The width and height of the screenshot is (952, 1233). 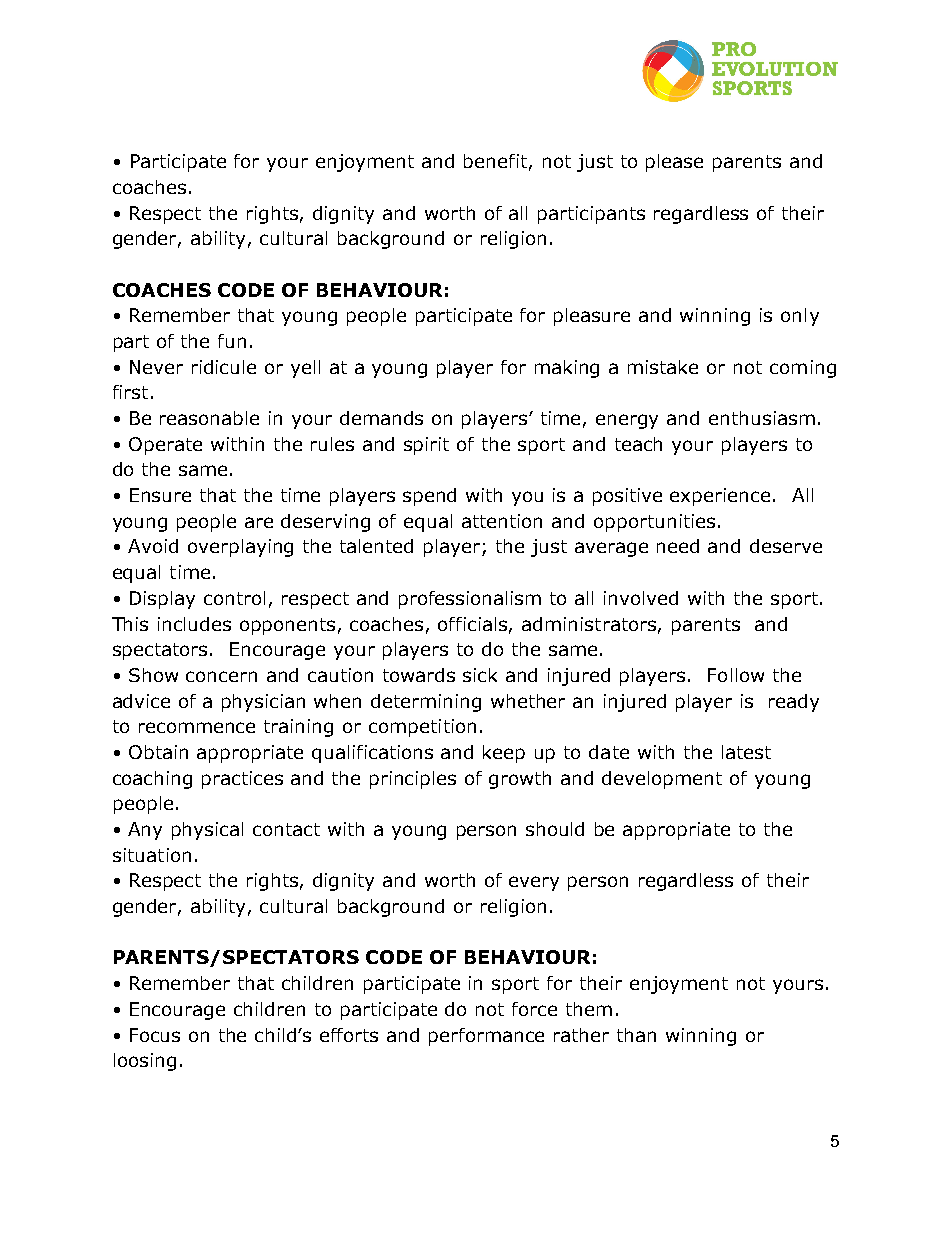 I want to click on Focus, so click(x=155, y=1035).
